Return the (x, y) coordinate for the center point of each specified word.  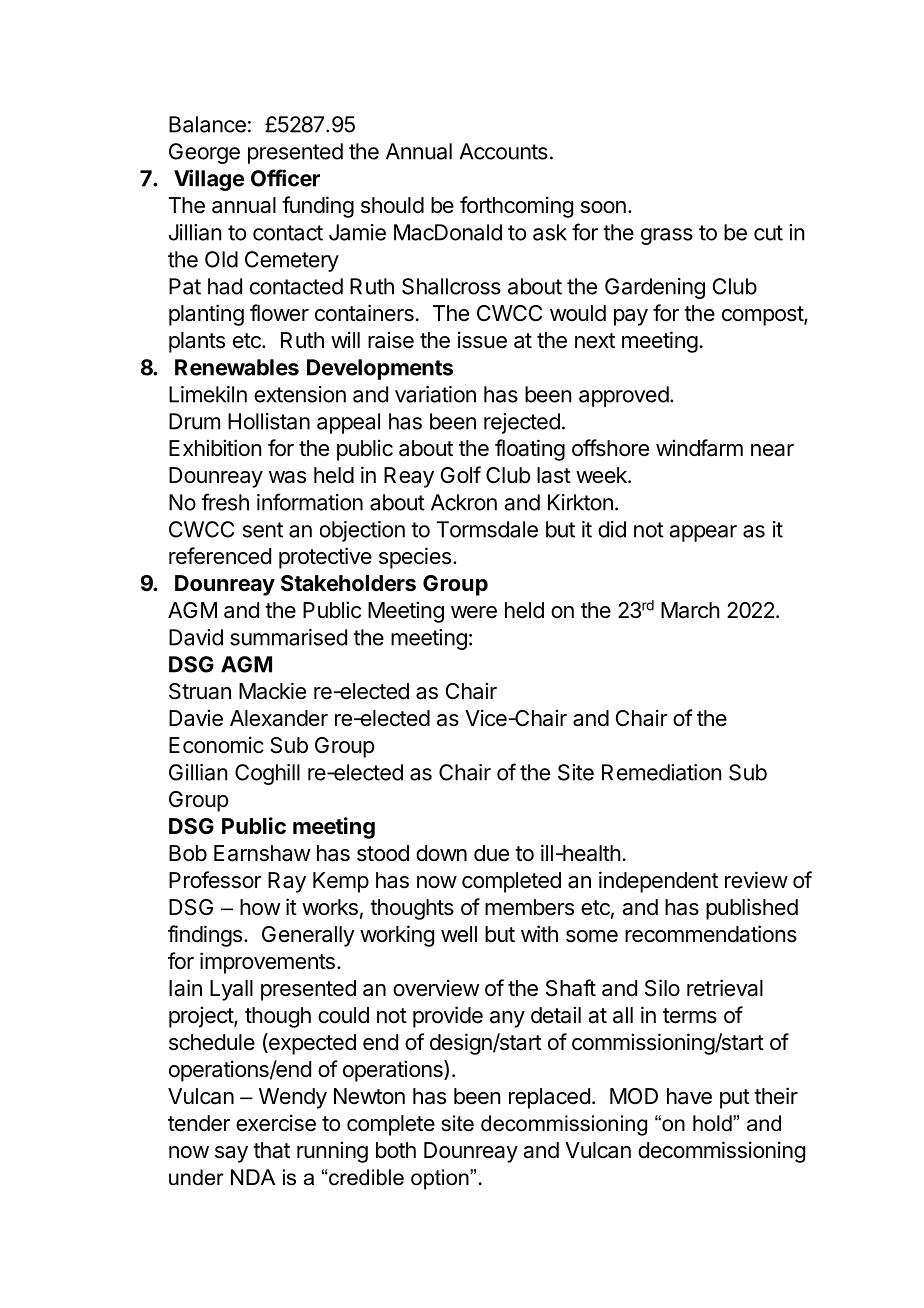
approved (624, 396)
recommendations (711, 934)
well (459, 934)
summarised (288, 637)
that (271, 1150)
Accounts (504, 151)
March (690, 610)
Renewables (237, 367)
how (260, 907)
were (474, 612)
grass (667, 236)
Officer (285, 178)
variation (435, 394)
